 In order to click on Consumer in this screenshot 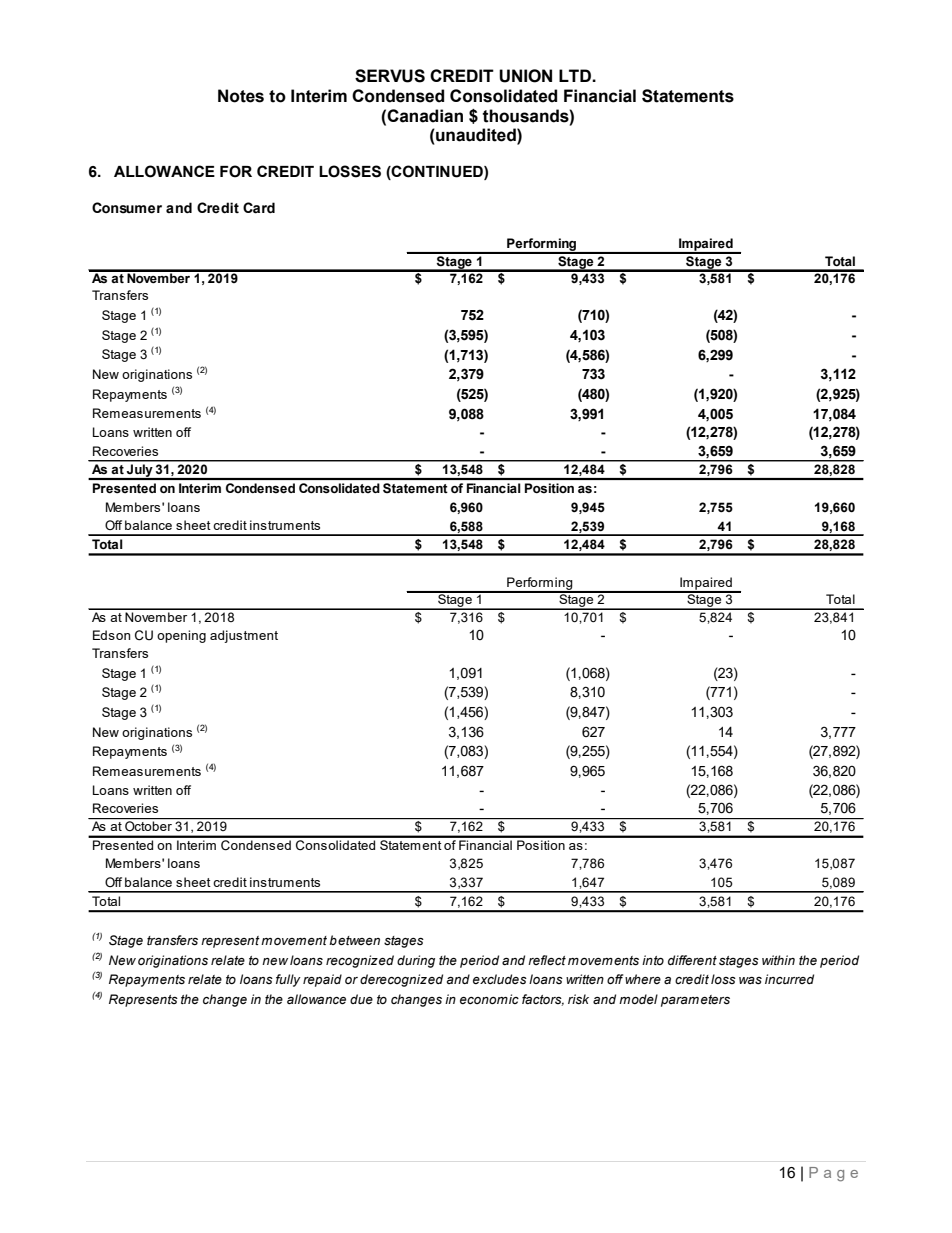, I will do `click(127, 208)`.
